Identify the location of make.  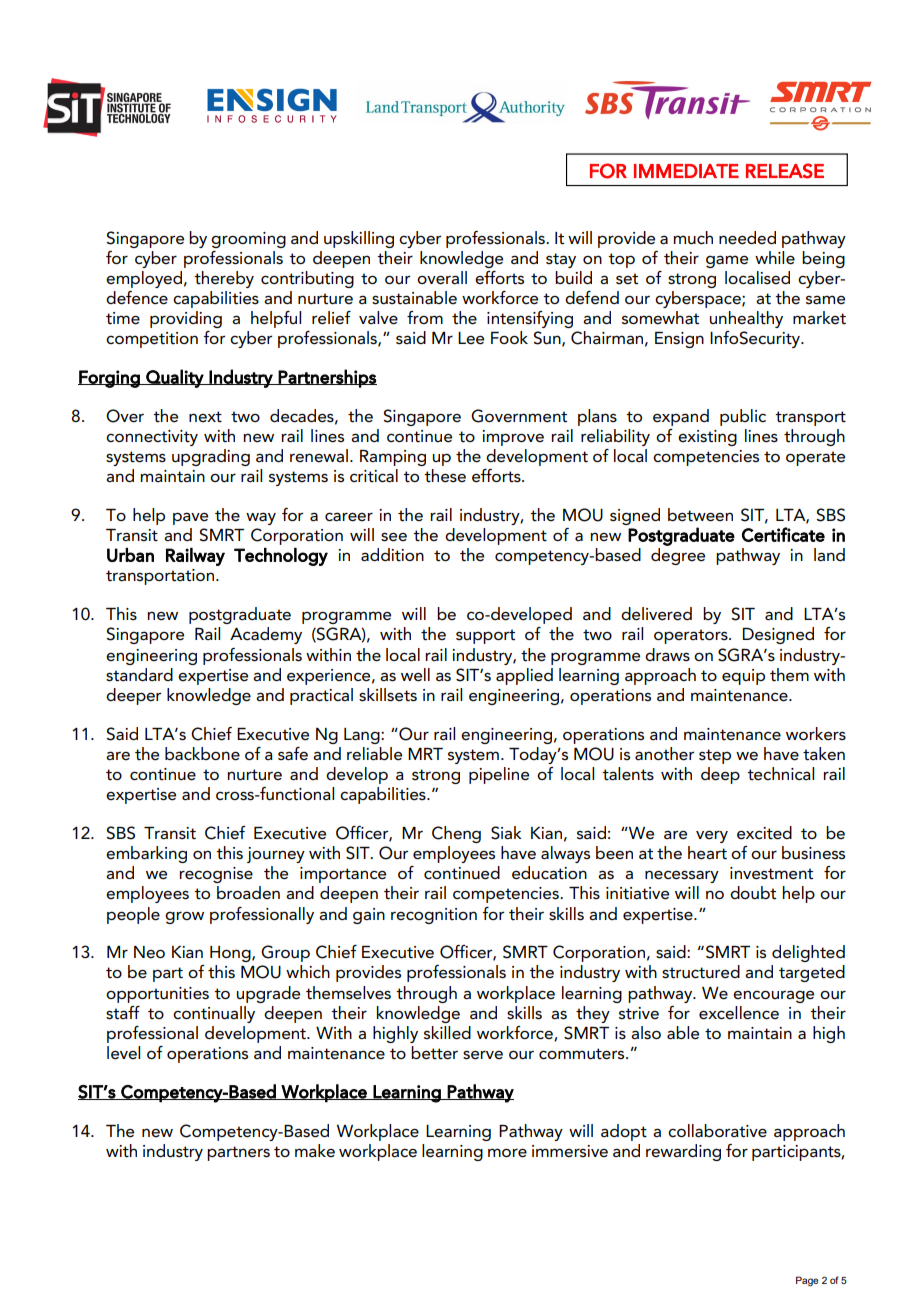
(315, 1150).
